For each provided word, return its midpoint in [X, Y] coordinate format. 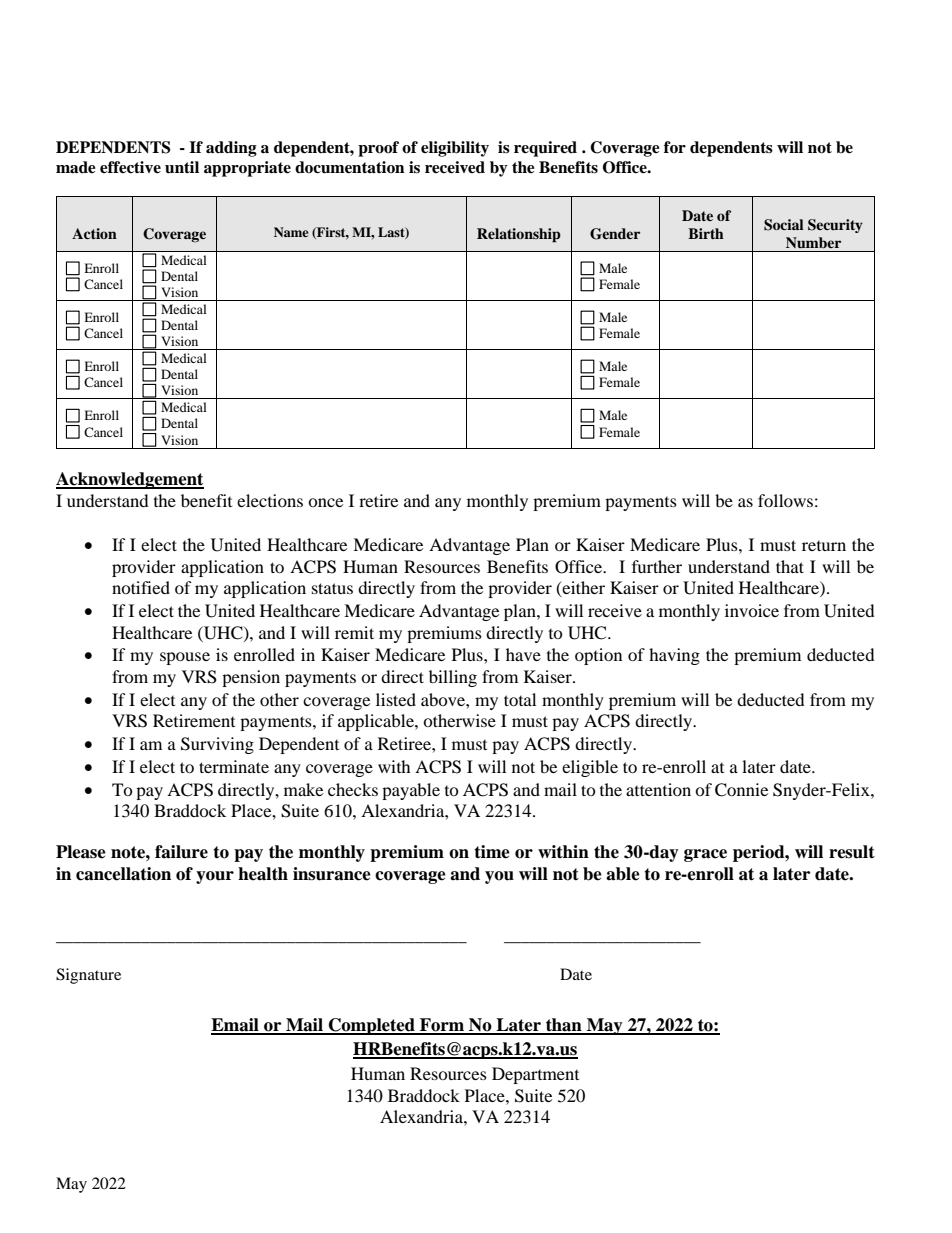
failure [181, 852]
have [523, 654]
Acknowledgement [130, 480]
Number [813, 242]
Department [535, 1075]
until [182, 167]
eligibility [455, 149]
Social [784, 225]
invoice [752, 610]
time [492, 852]
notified [141, 587]
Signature [88, 976]
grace [705, 855]
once [325, 502]
